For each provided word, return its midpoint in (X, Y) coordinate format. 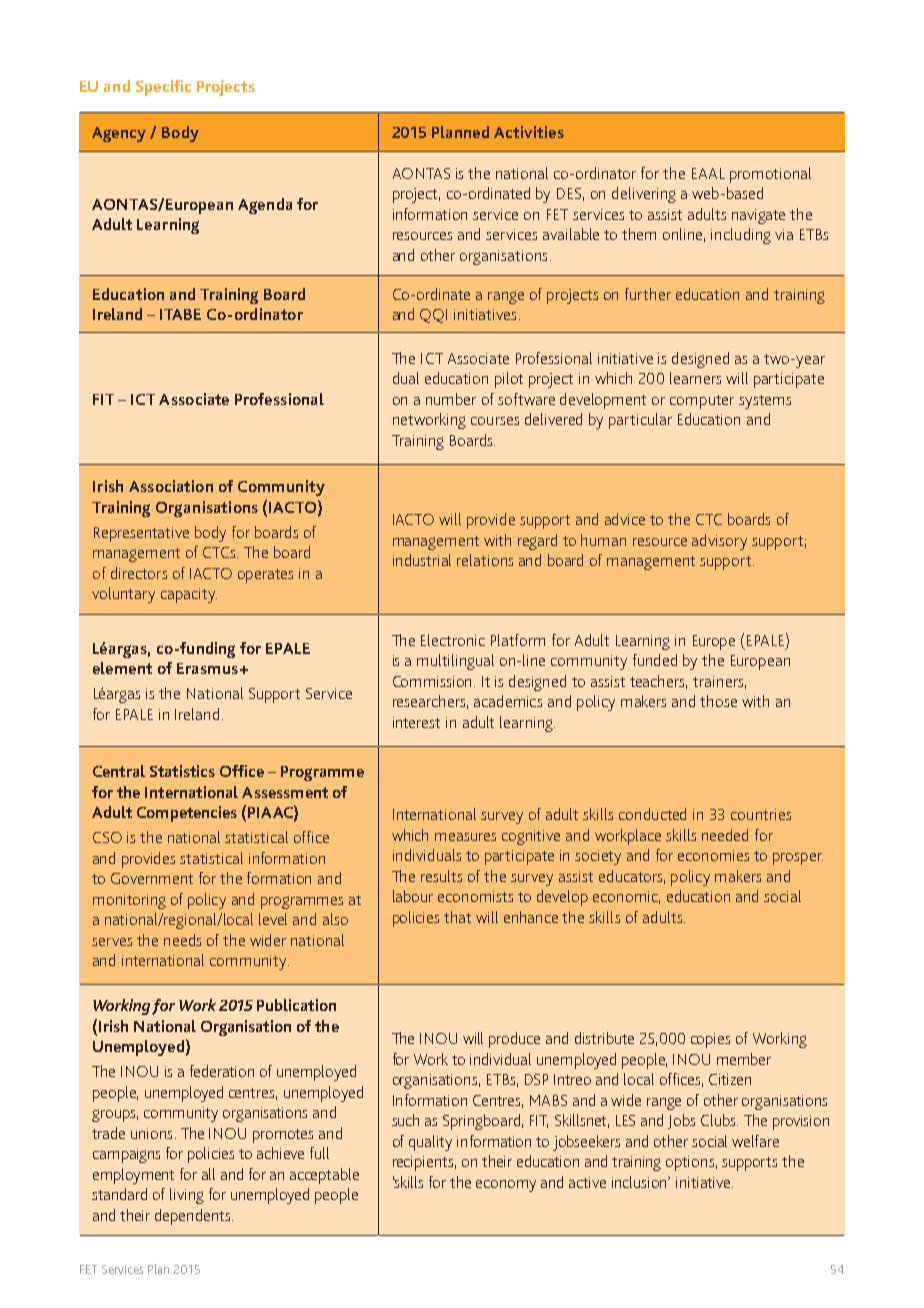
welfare (755, 1141)
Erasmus (207, 668)
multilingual (455, 662)
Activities (529, 132)
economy (506, 1186)
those (718, 701)
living (187, 1196)
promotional (770, 175)
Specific (163, 88)
